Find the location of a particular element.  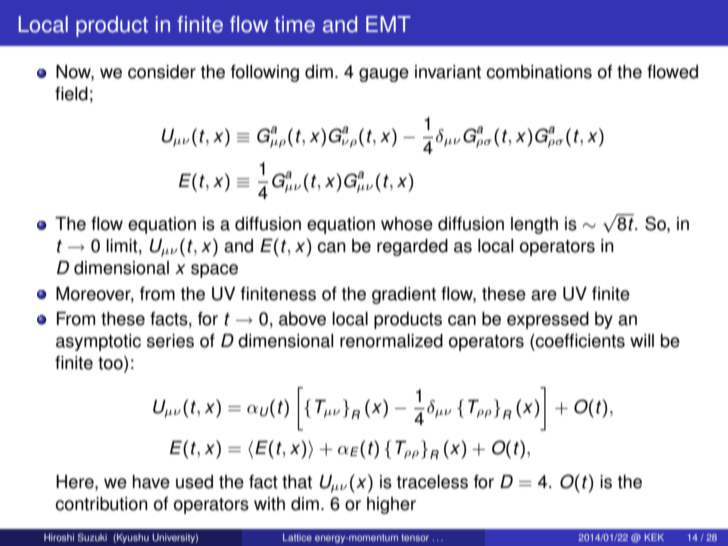

are is located at coordinates (544, 295).
